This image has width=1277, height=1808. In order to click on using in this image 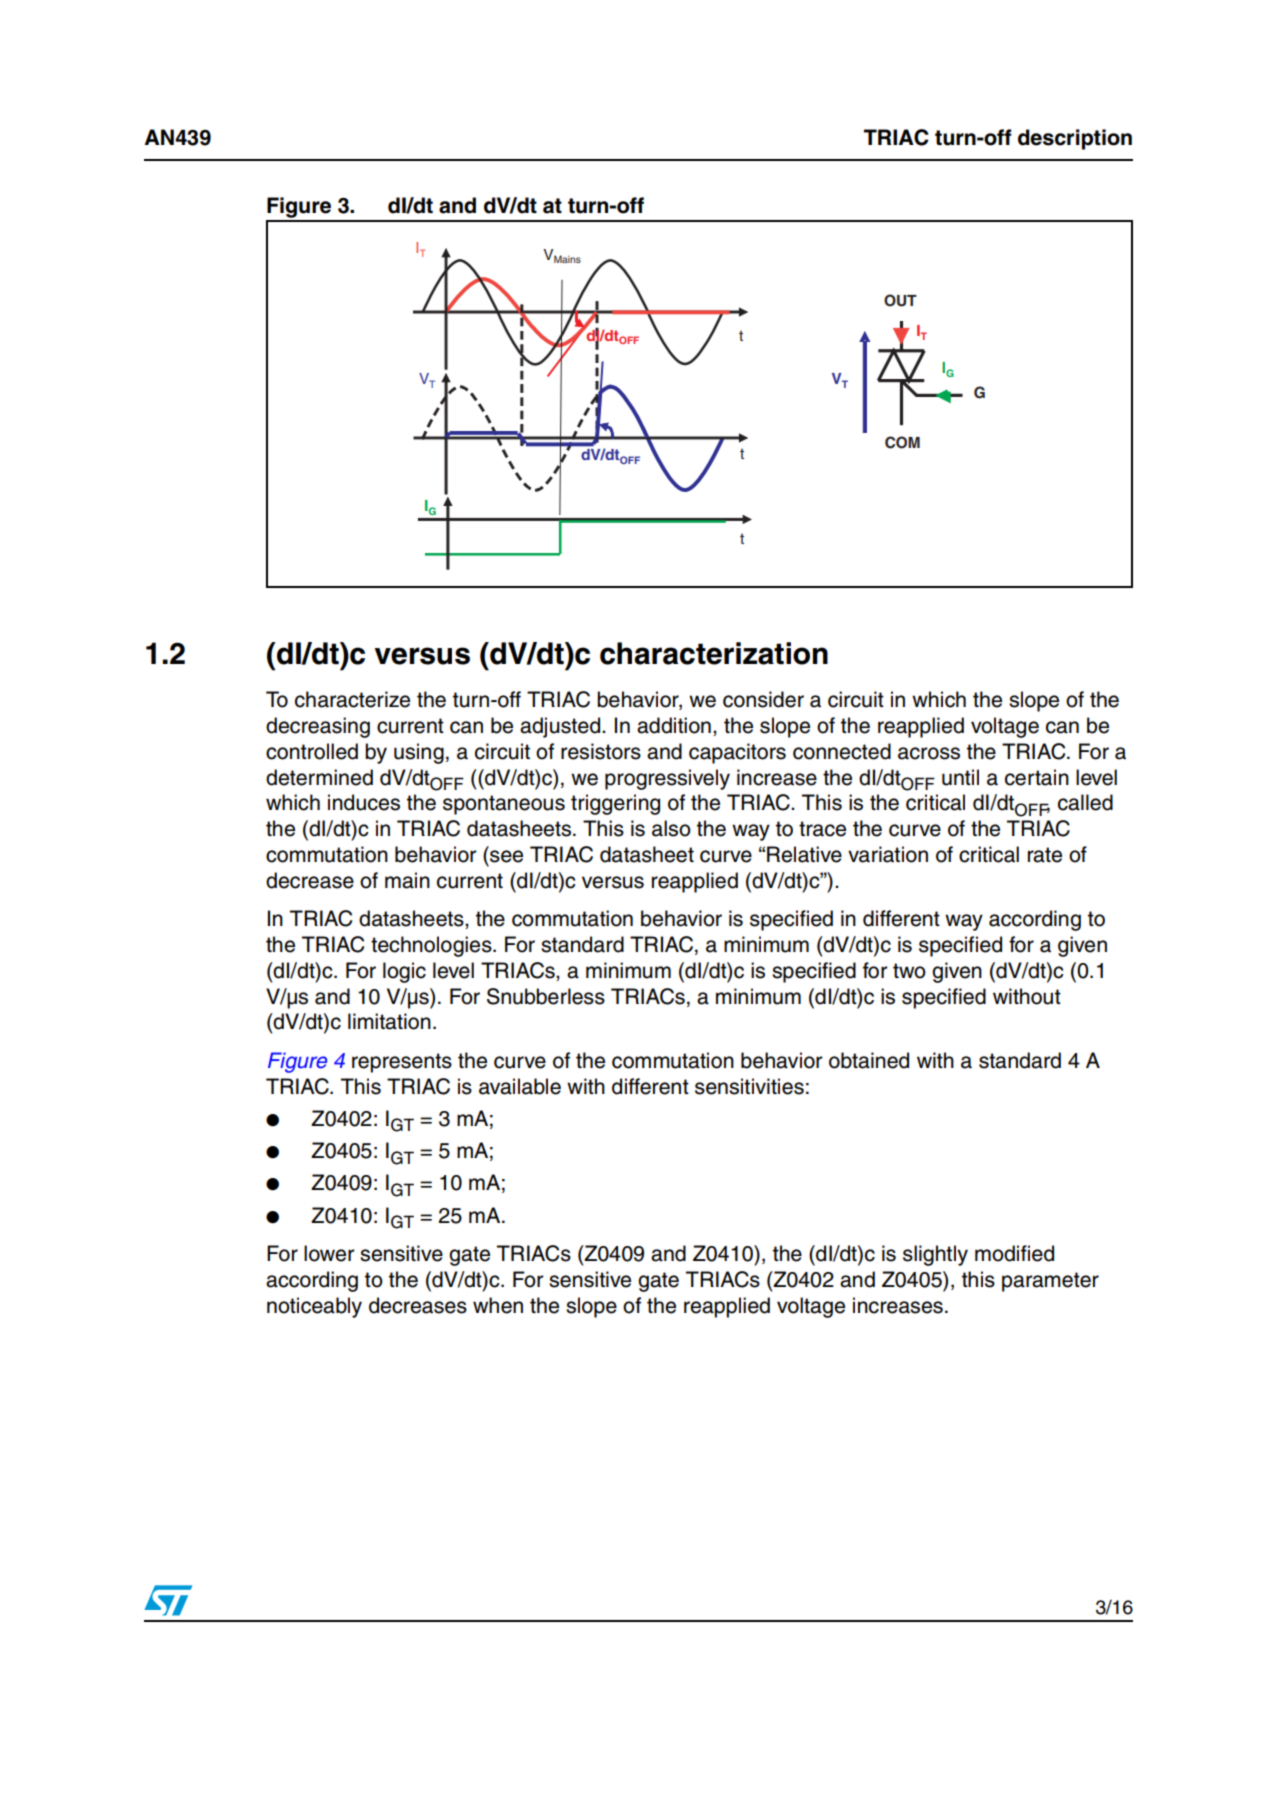, I will do `click(419, 753)`.
